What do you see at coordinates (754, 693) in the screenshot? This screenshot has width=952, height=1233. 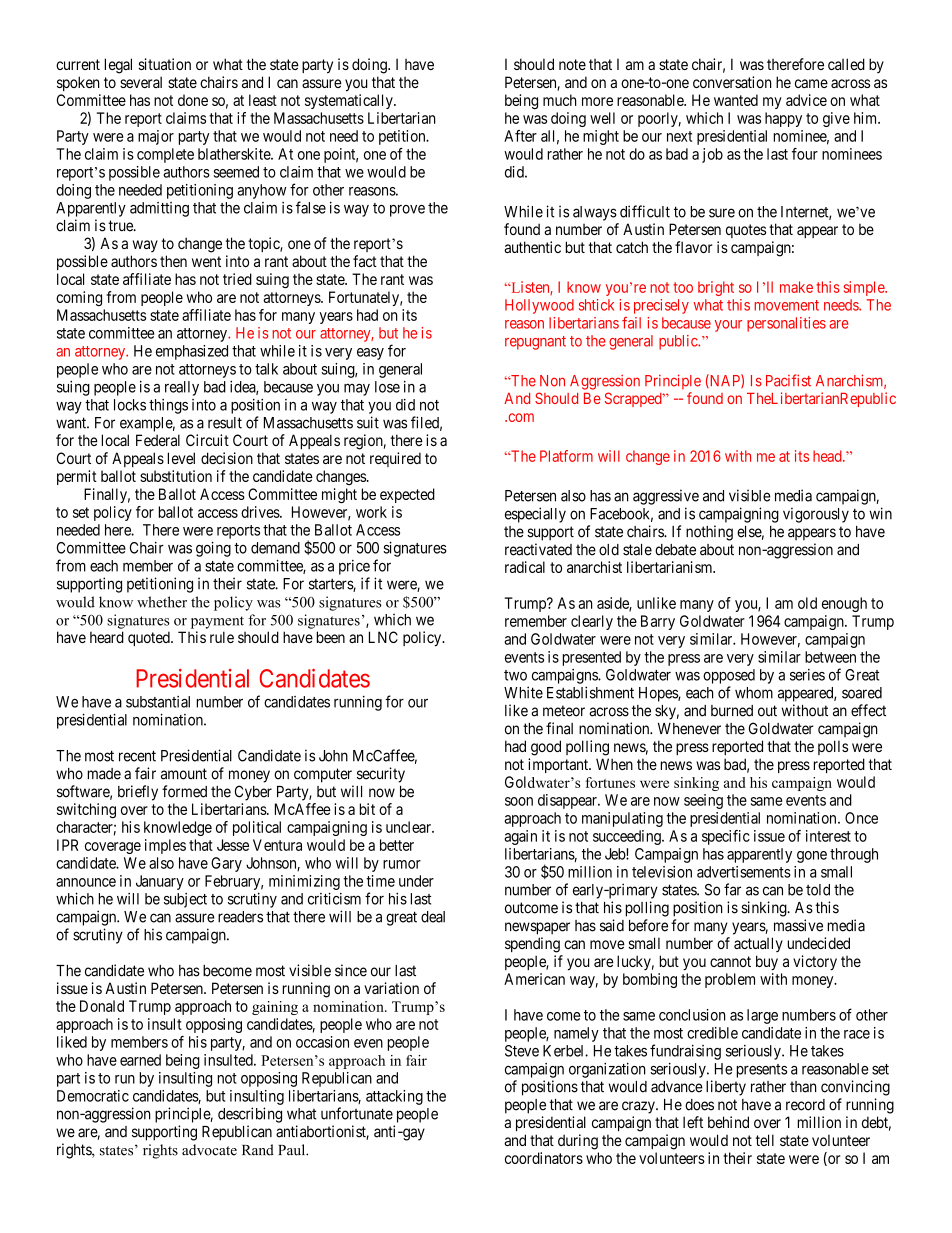 I see `whom` at bounding box center [754, 693].
